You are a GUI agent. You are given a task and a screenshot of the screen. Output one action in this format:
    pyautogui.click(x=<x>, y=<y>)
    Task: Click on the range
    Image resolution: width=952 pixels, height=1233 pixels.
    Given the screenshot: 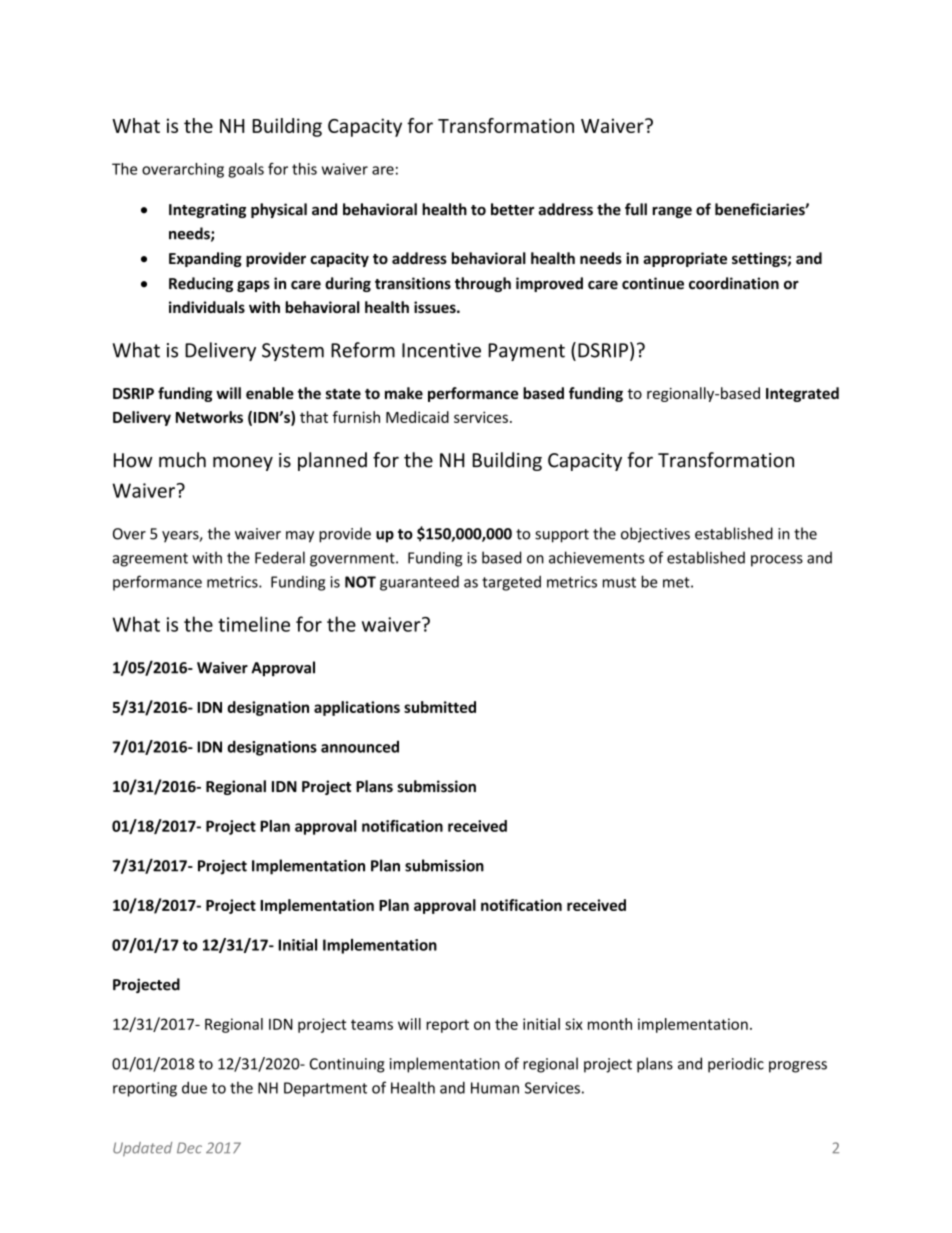 What is the action you would take?
    pyautogui.click(x=672, y=212)
